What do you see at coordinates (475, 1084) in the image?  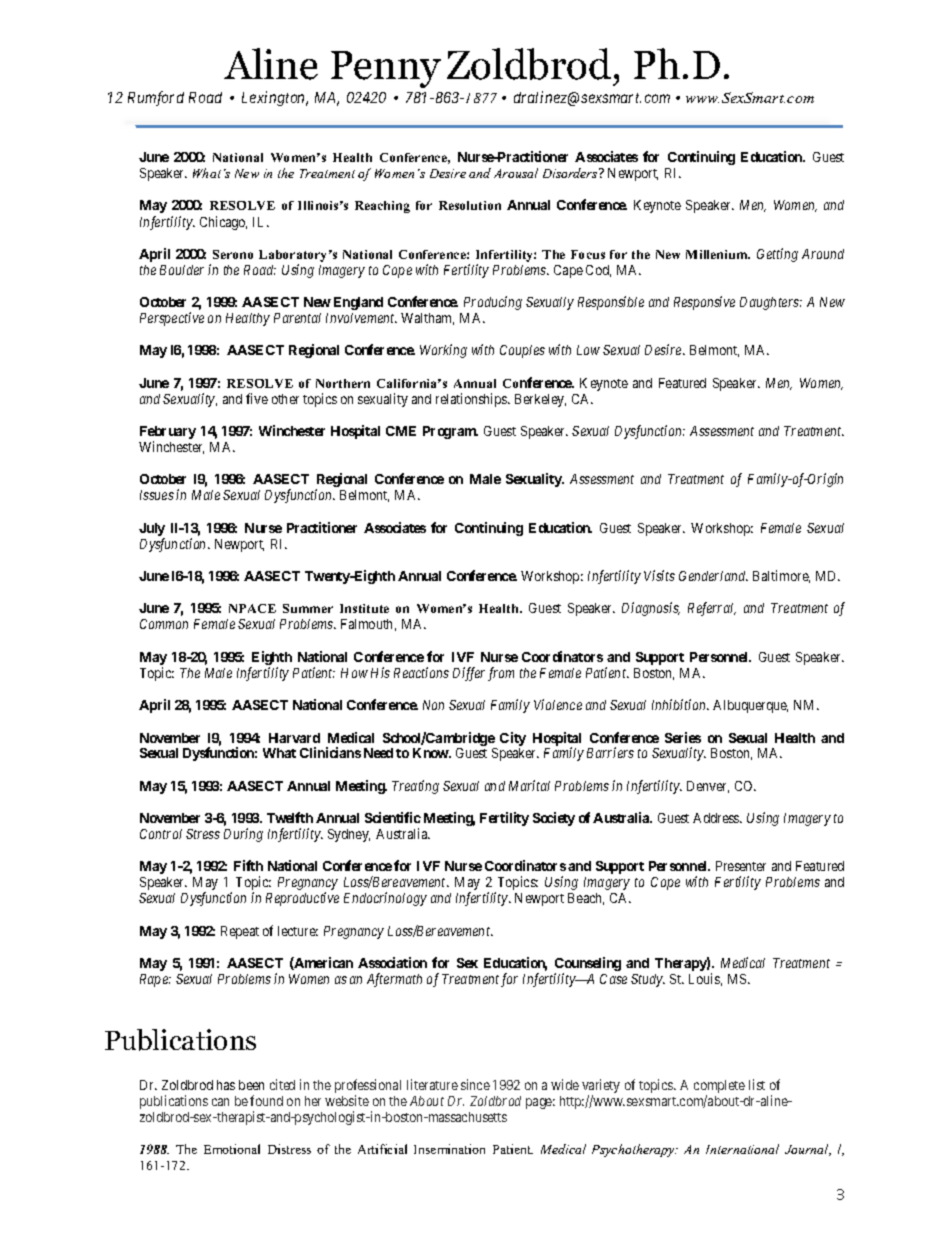 I see `since` at bounding box center [475, 1084].
